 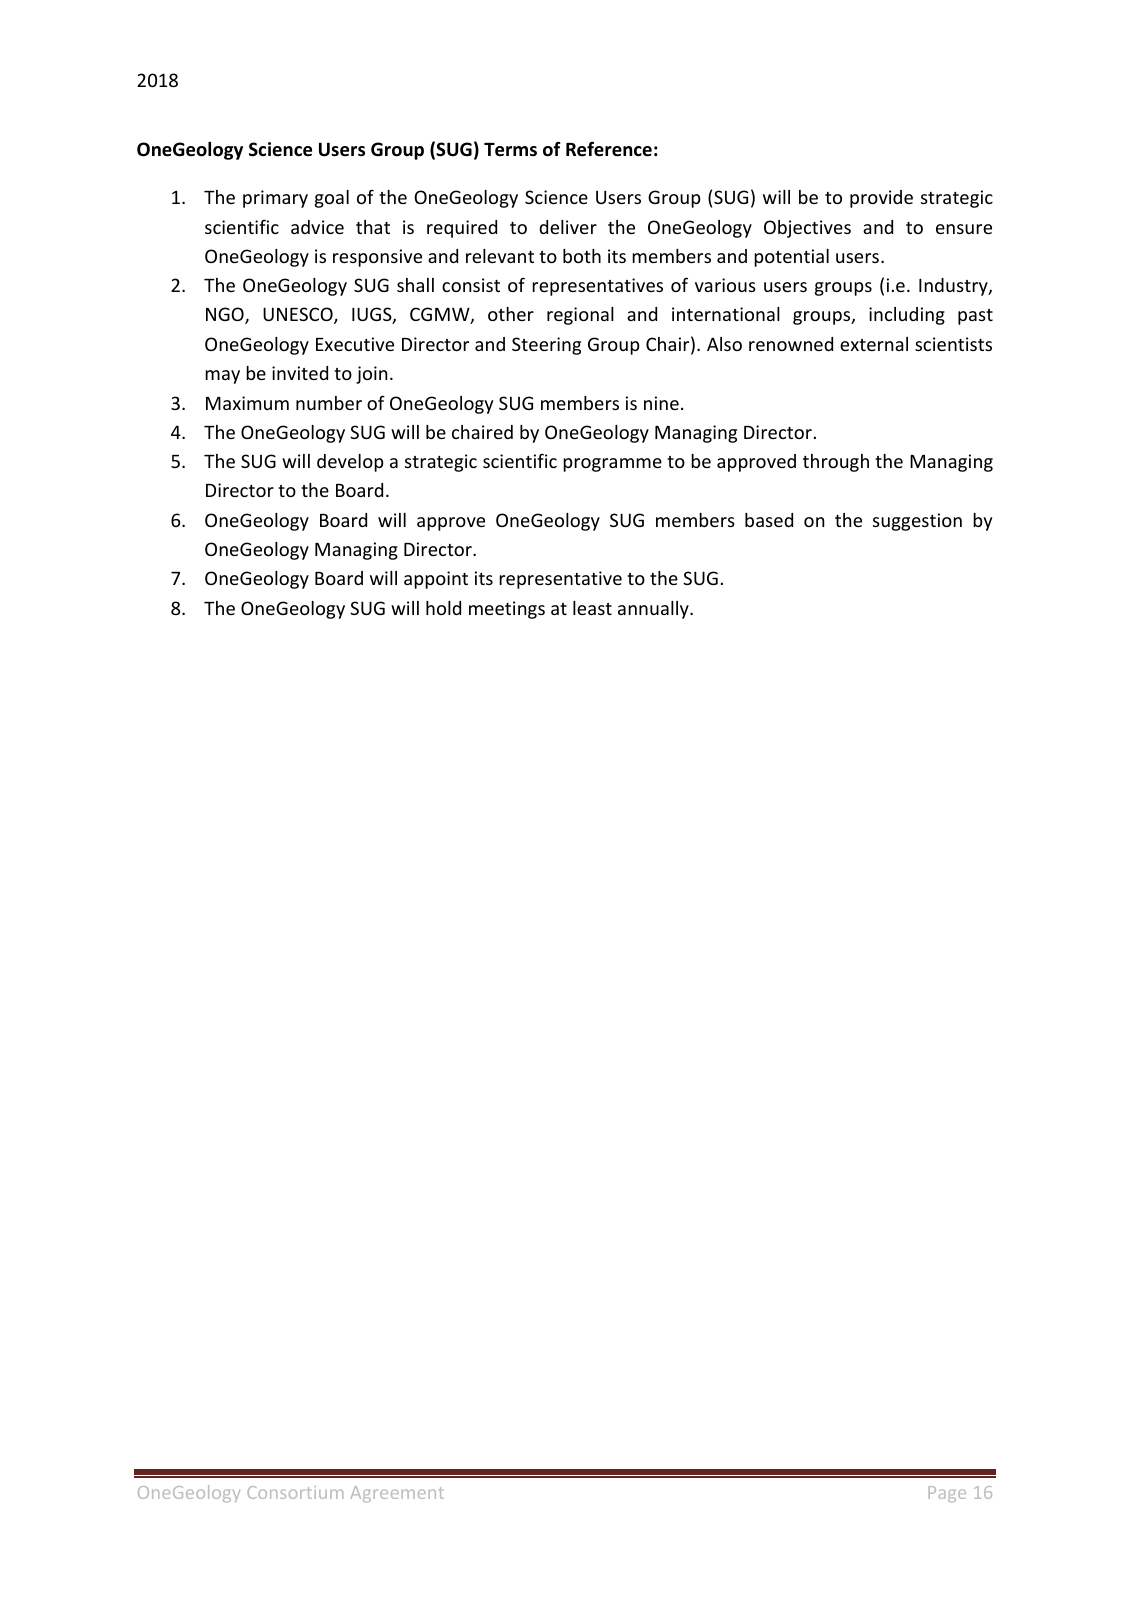 What do you see at coordinates (295, 1492) in the screenshot?
I see `Consortium` at bounding box center [295, 1492].
